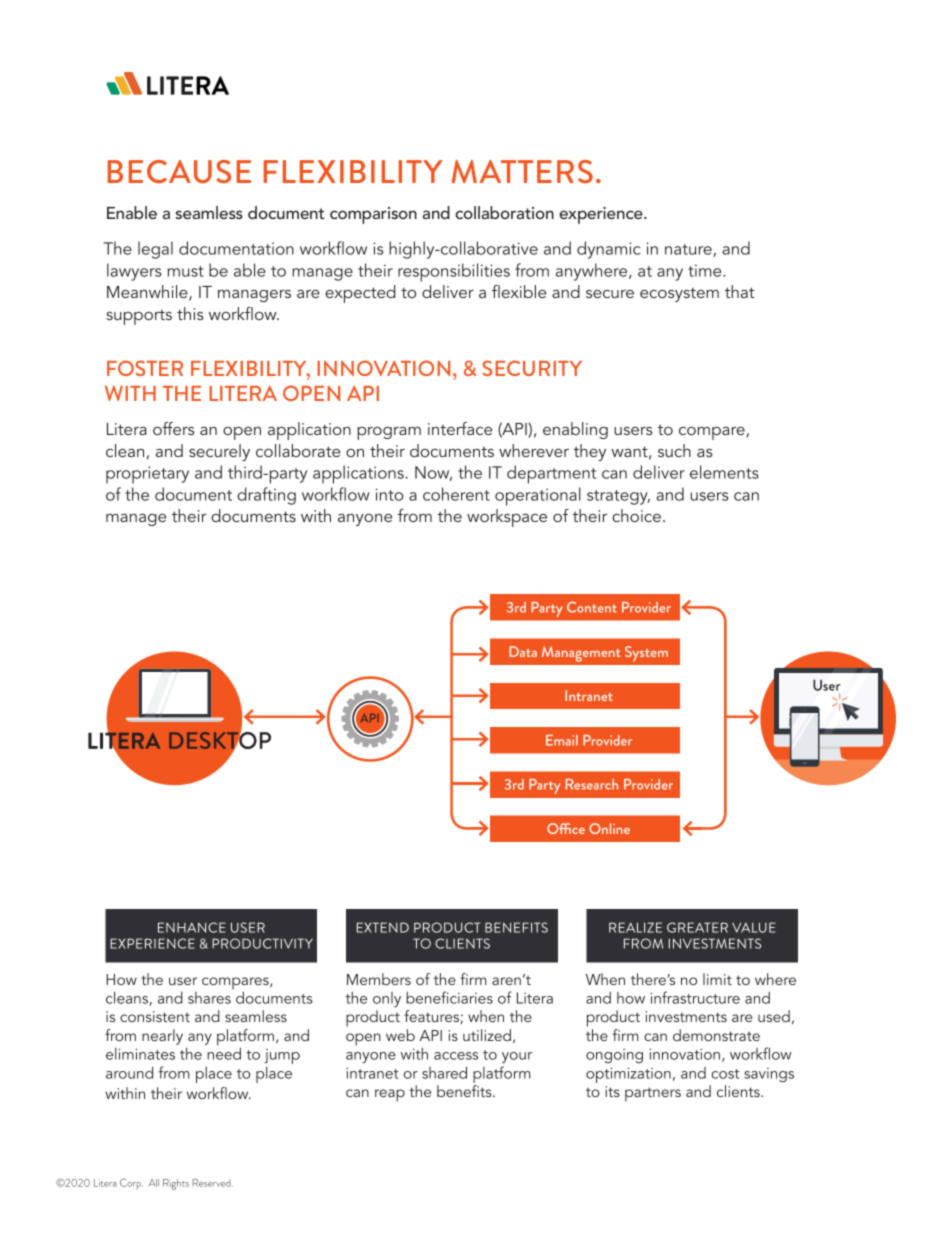 The height and width of the document is (1233, 952). What do you see at coordinates (192, 927) in the document?
I see `ENHANCE` at bounding box center [192, 927].
